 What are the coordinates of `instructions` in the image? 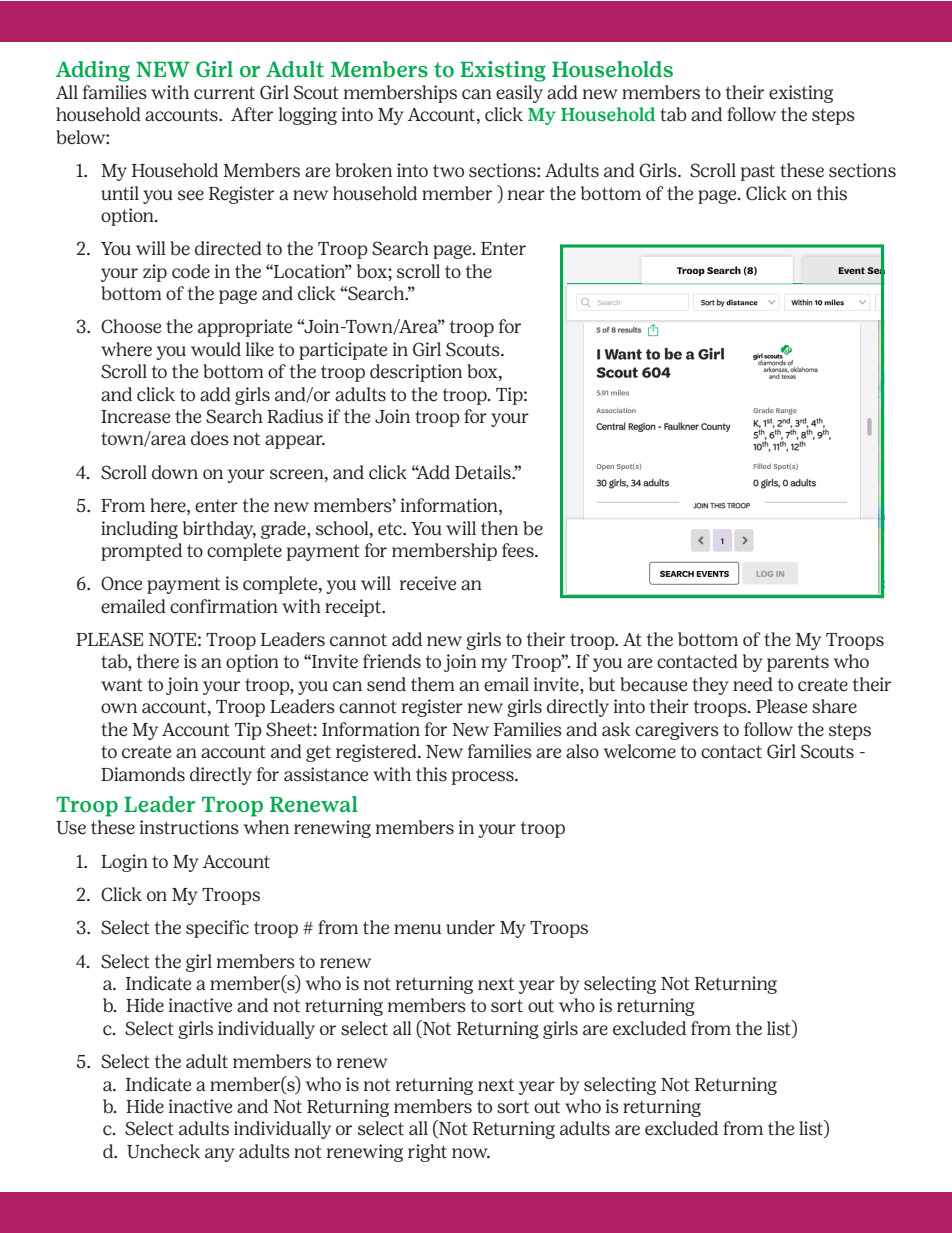 It's located at (189, 827).
